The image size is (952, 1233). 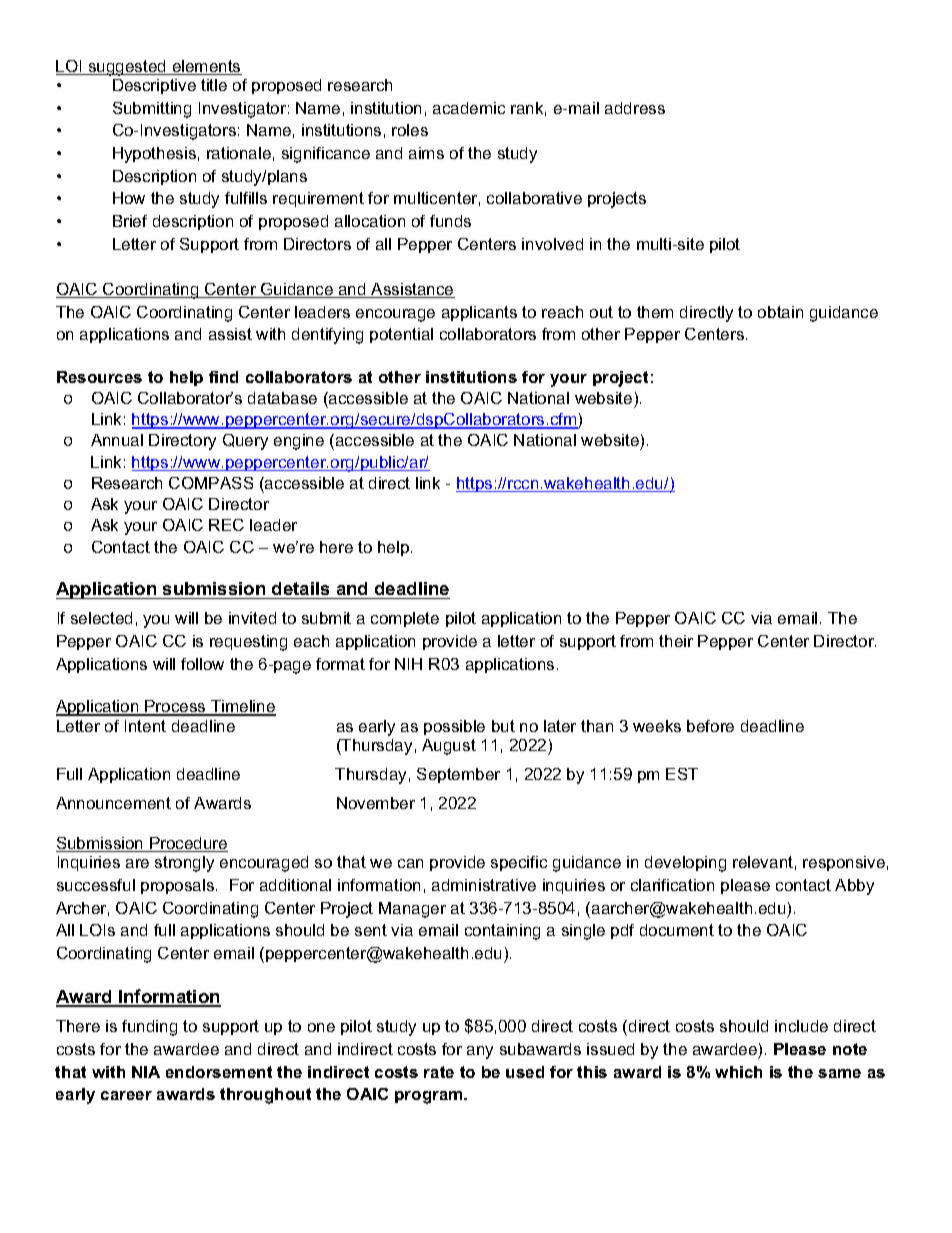 What do you see at coordinates (214, 85) in the image?
I see `title` at bounding box center [214, 85].
